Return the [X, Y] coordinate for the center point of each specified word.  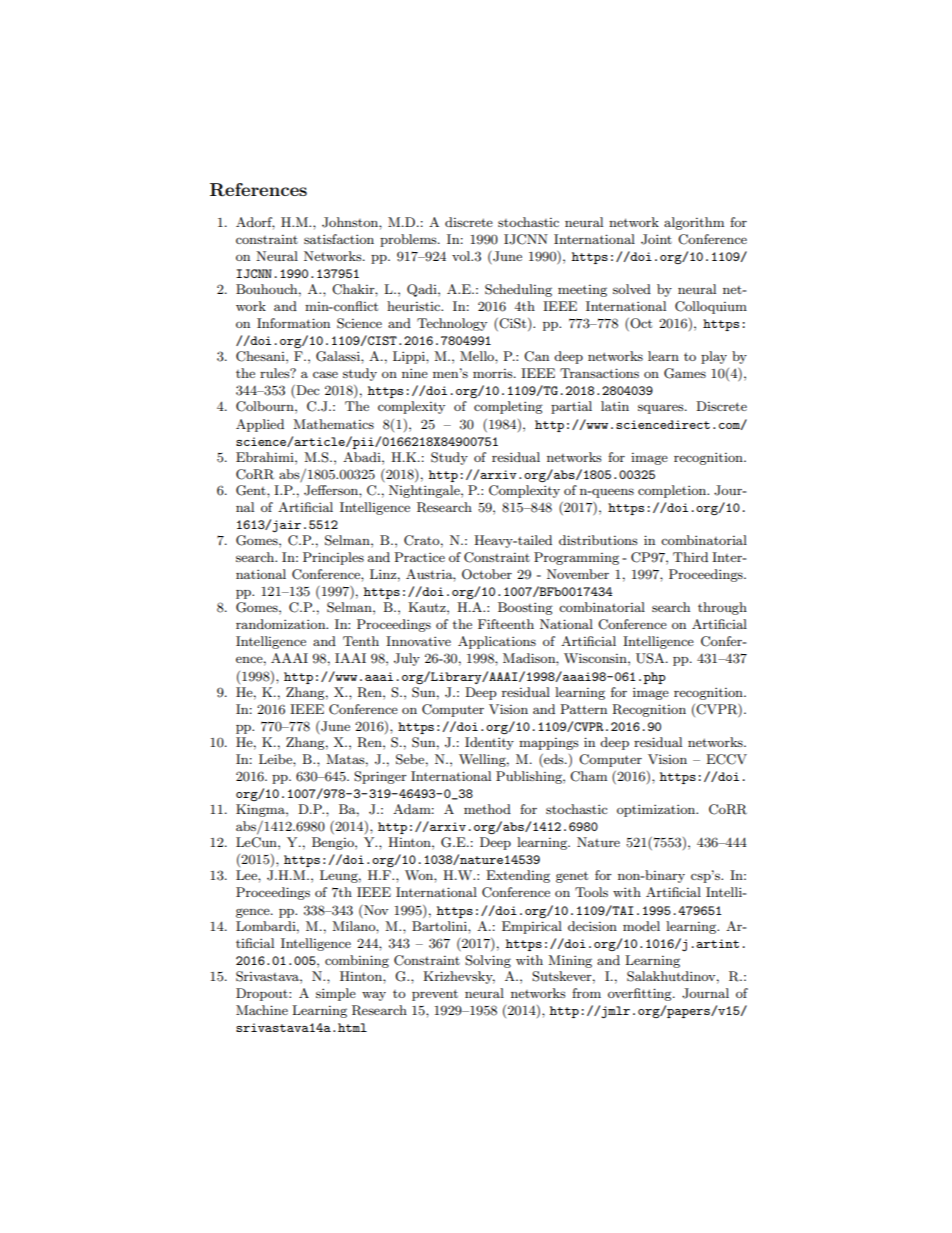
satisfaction [339, 239]
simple [336, 994]
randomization [282, 624]
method [487, 809]
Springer [380, 777]
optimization [657, 810]
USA [651, 658]
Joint [656, 239]
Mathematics [333, 424]
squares [662, 409]
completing [508, 407]
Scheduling [518, 290]
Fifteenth [506, 624]
